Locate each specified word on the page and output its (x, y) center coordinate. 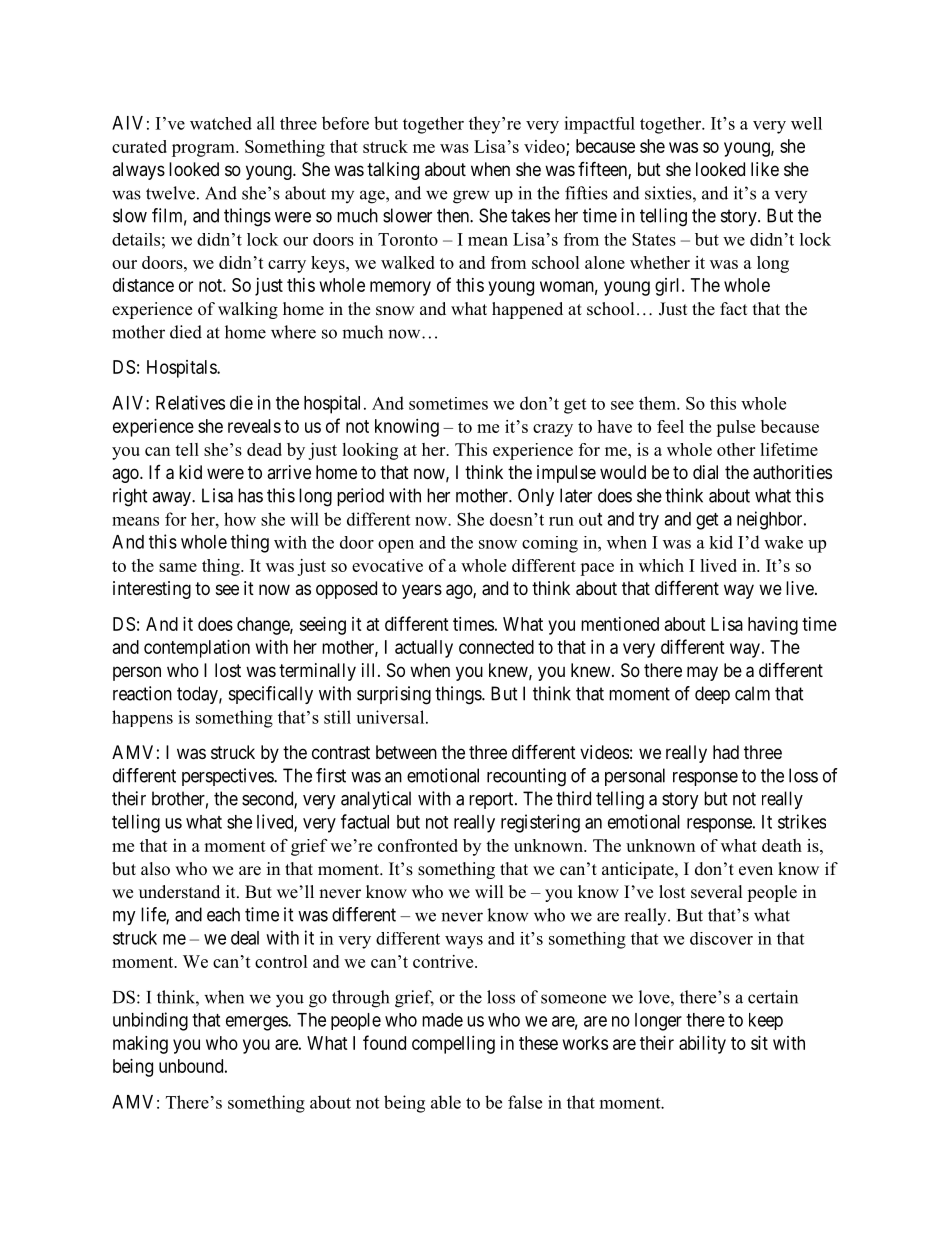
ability (702, 1045)
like (765, 169)
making (140, 1045)
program (204, 150)
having (773, 626)
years (422, 591)
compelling (453, 1045)
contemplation (197, 649)
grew (471, 197)
